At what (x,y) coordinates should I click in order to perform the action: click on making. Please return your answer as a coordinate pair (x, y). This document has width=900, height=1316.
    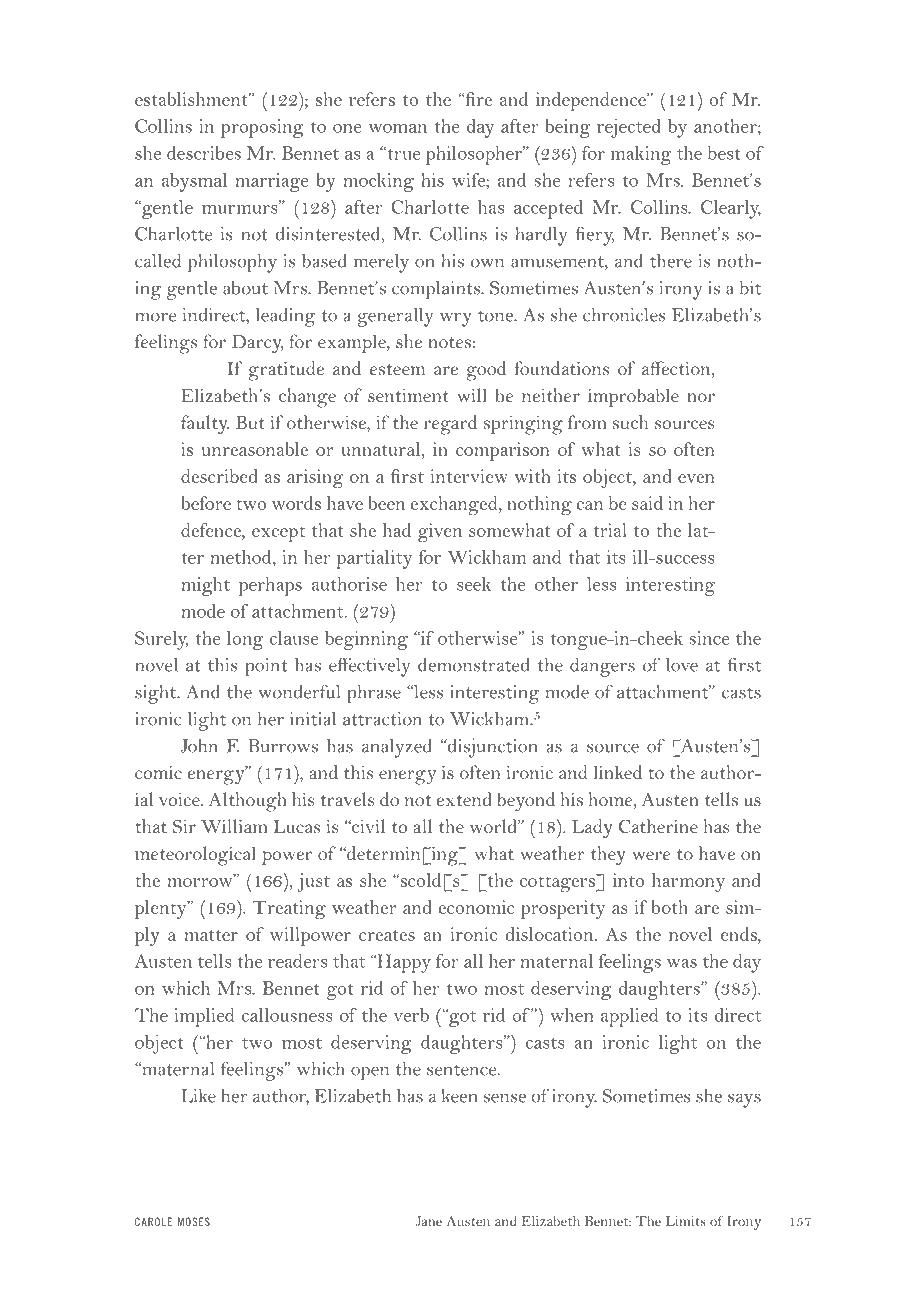
    Looking at the image, I should click on (641, 155).
